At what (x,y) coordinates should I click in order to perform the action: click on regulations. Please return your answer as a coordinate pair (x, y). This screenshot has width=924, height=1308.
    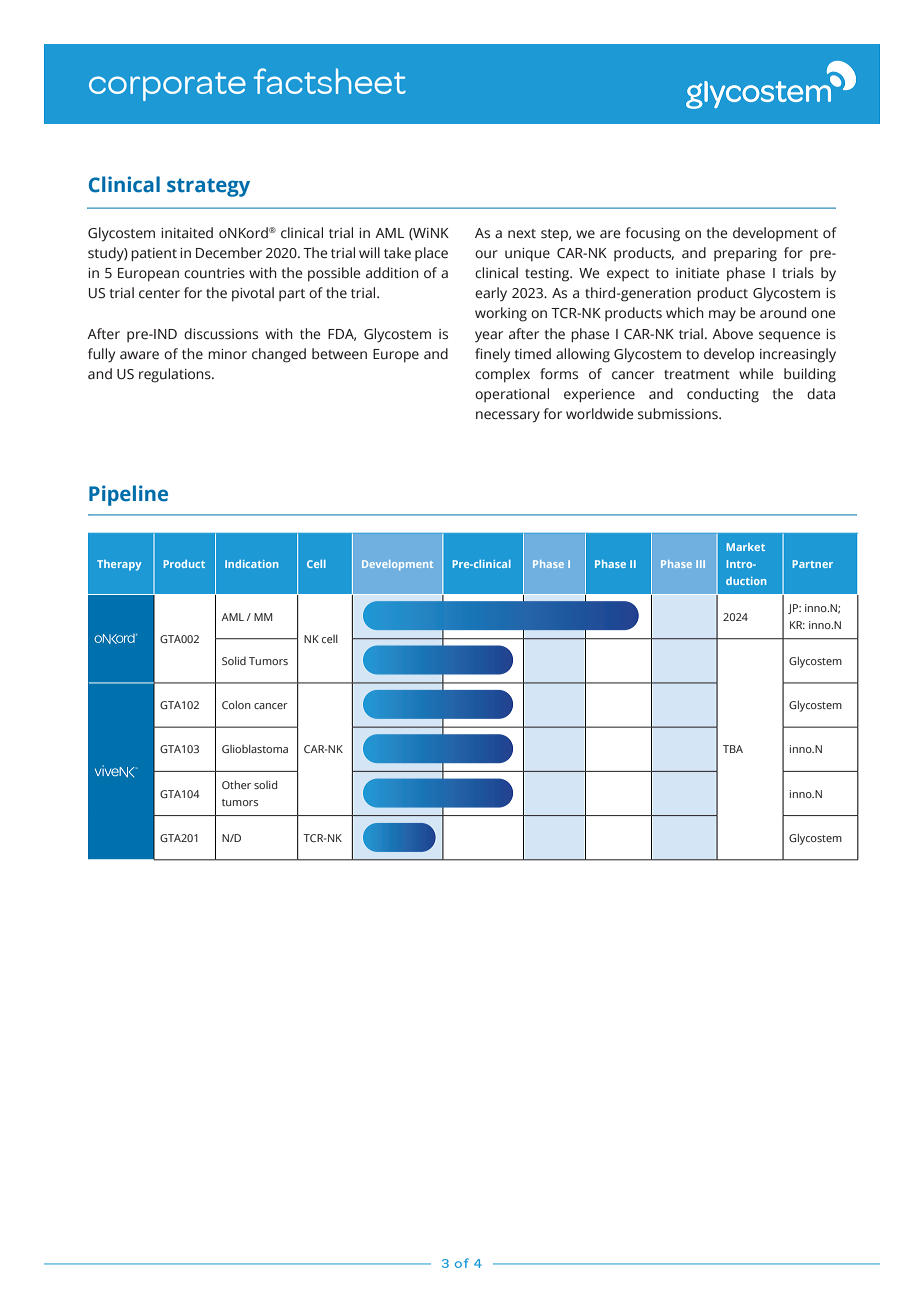
    Looking at the image, I should click on (176, 375).
